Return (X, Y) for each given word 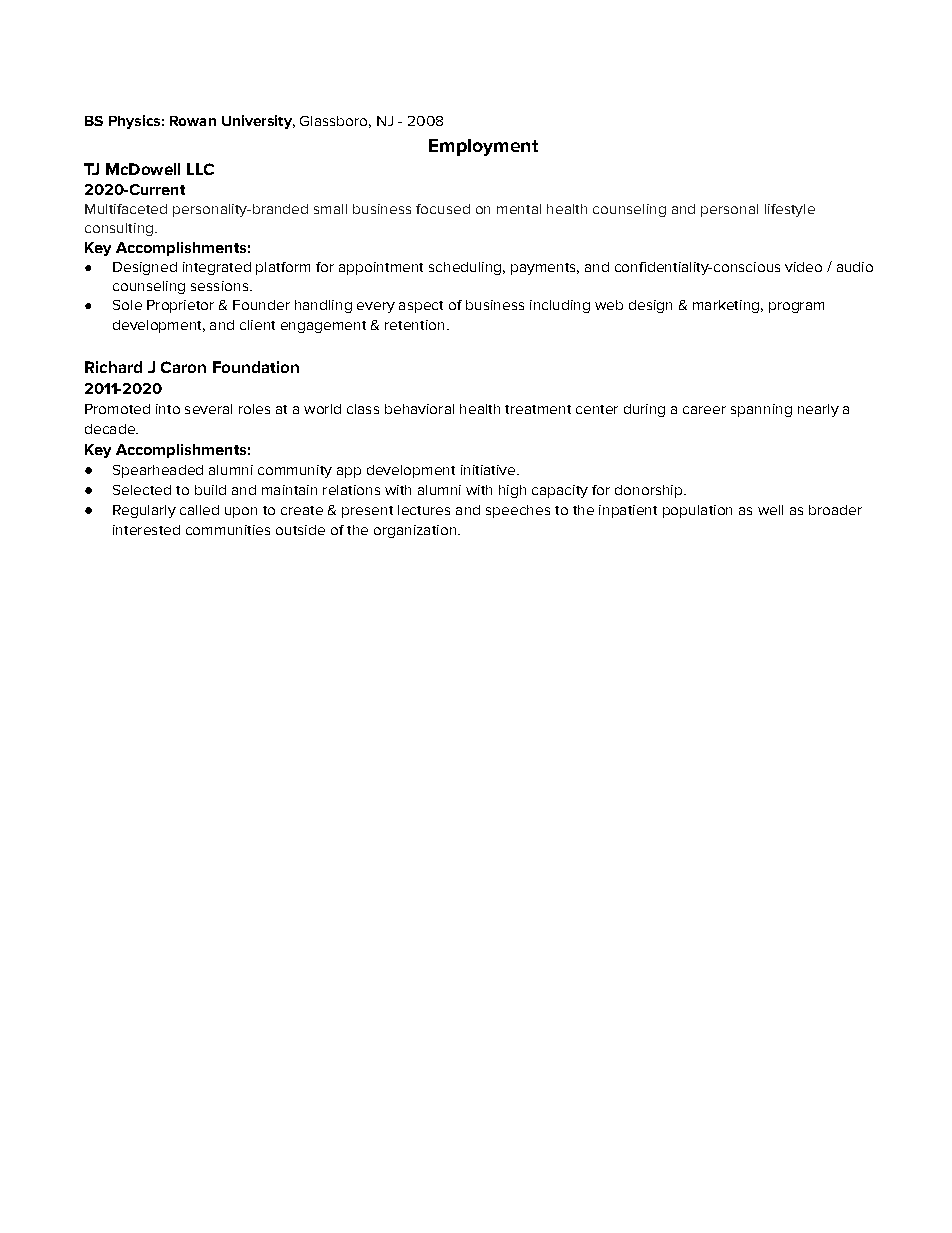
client (257, 325)
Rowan (193, 121)
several (208, 409)
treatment (538, 409)
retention (414, 325)
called (199, 510)
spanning (761, 410)
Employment (483, 147)
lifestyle (790, 210)
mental (519, 209)
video (803, 267)
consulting (119, 229)
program (796, 307)
